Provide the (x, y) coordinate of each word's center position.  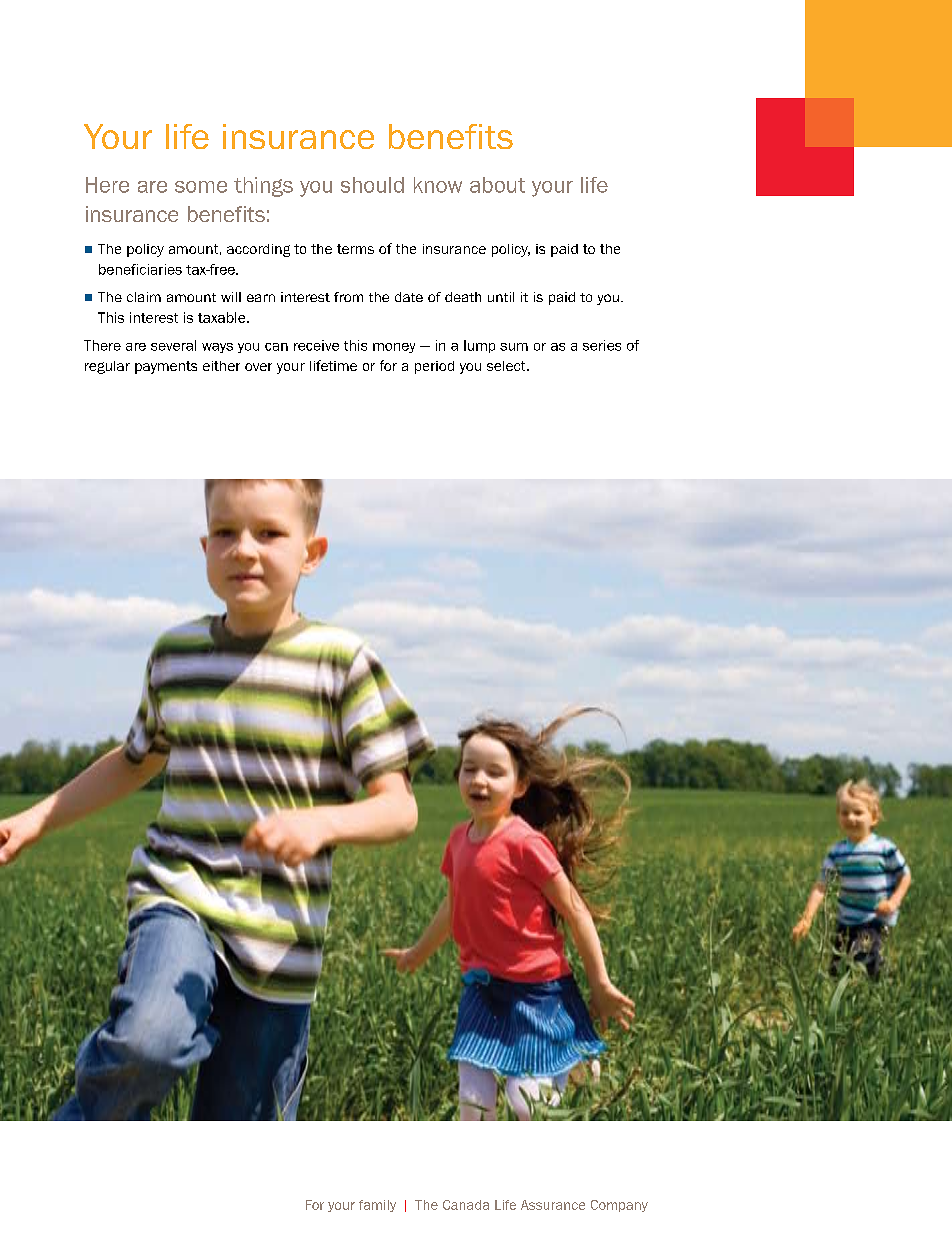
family (377, 1206)
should (372, 185)
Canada (466, 1205)
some (201, 187)
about (497, 185)
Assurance (553, 1205)
